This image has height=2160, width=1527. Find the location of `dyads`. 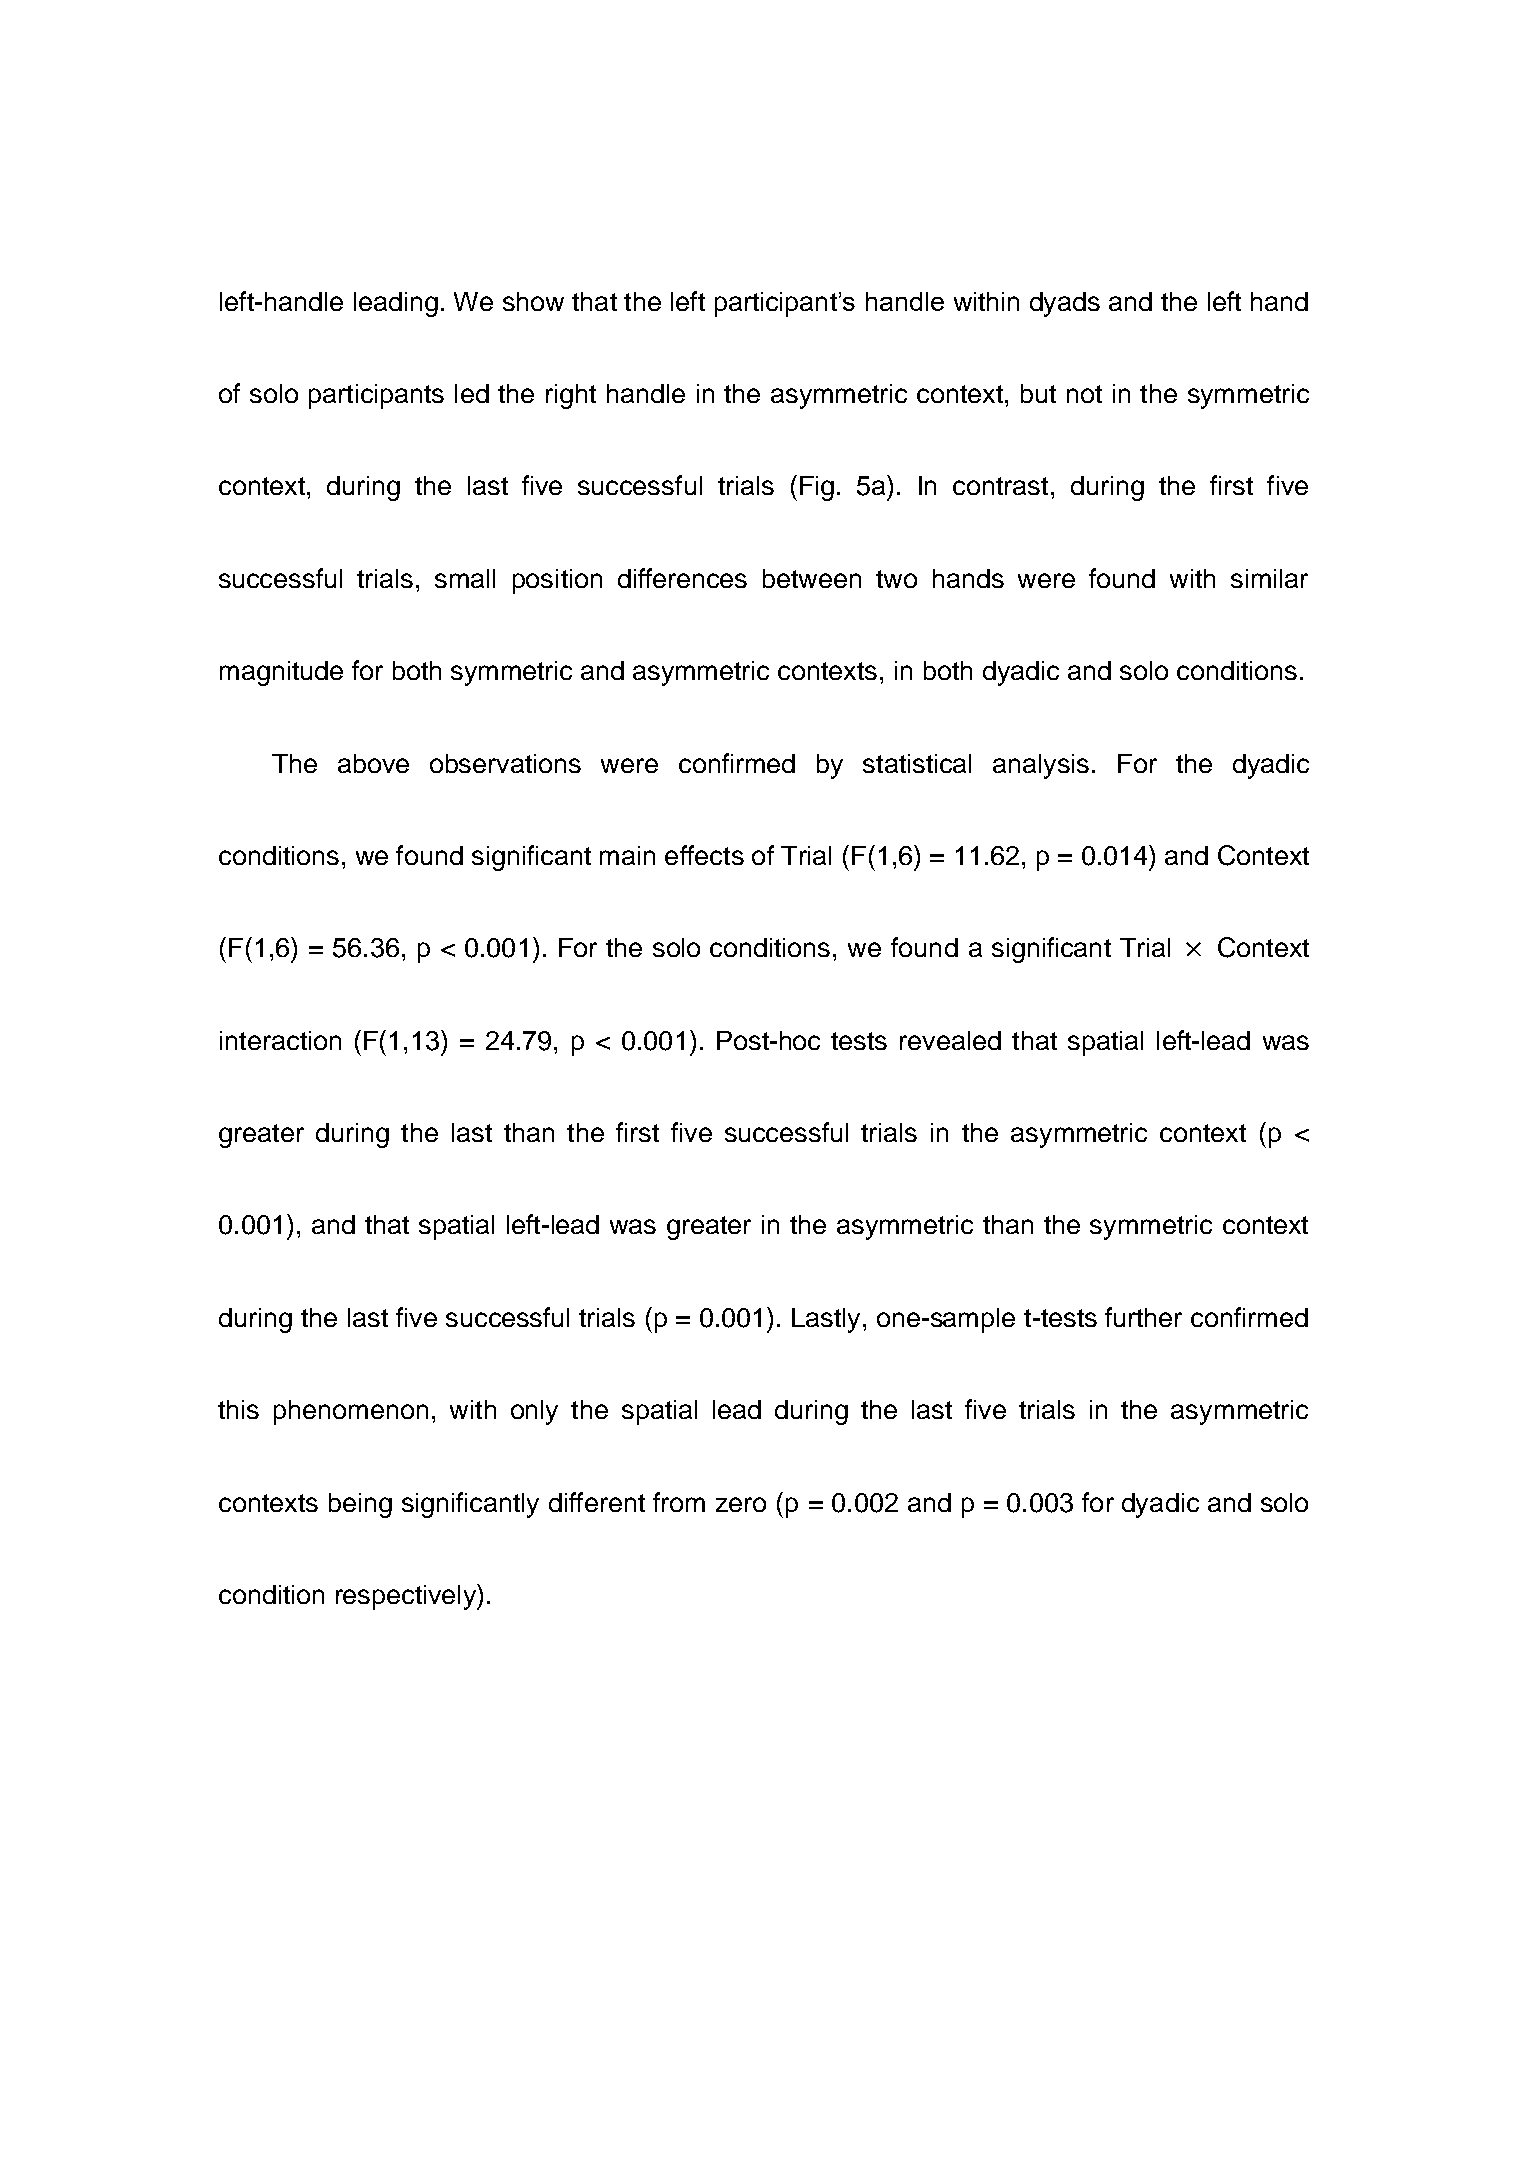

dyads is located at coordinates (1065, 304).
